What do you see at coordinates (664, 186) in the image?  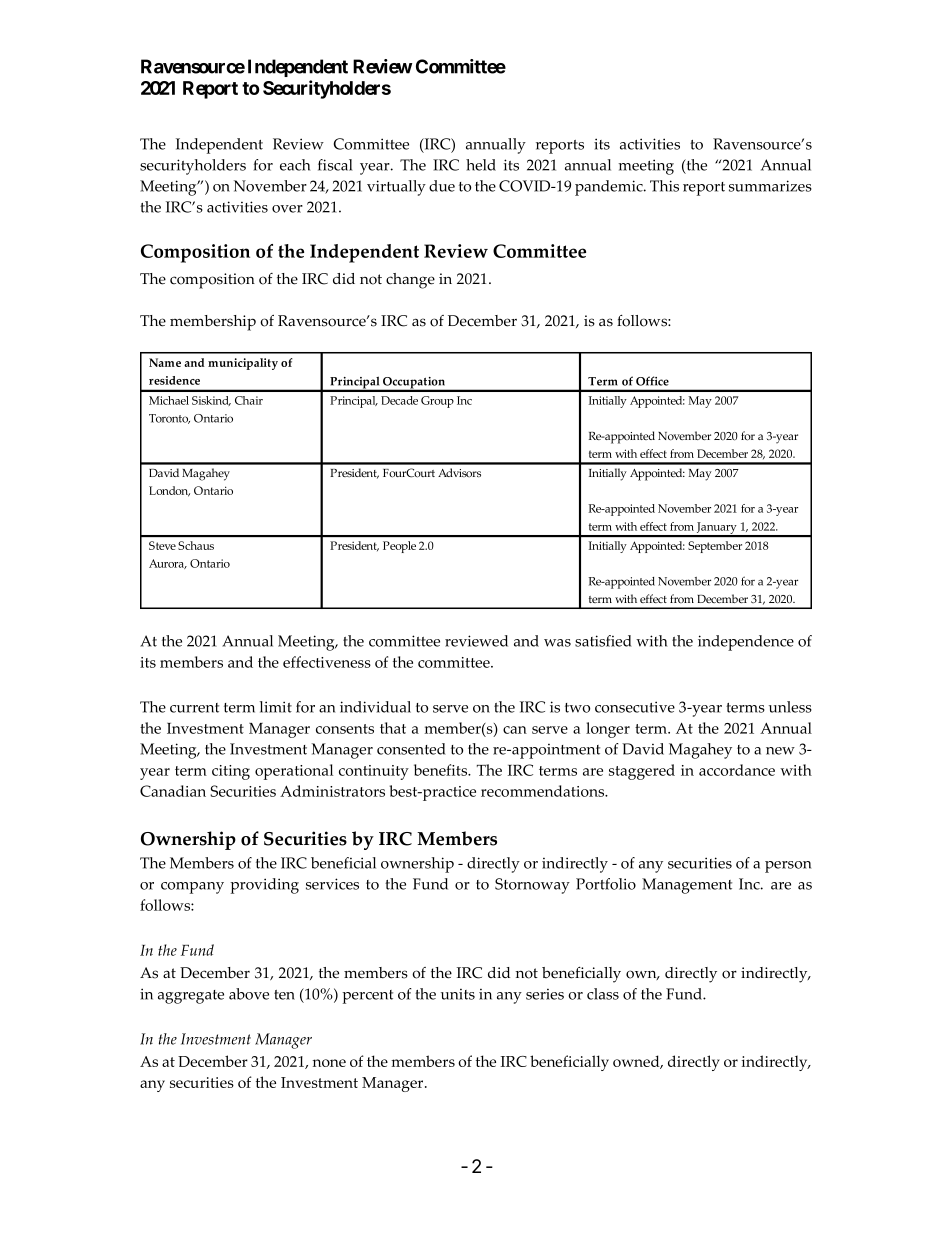 I see `This` at bounding box center [664, 186].
